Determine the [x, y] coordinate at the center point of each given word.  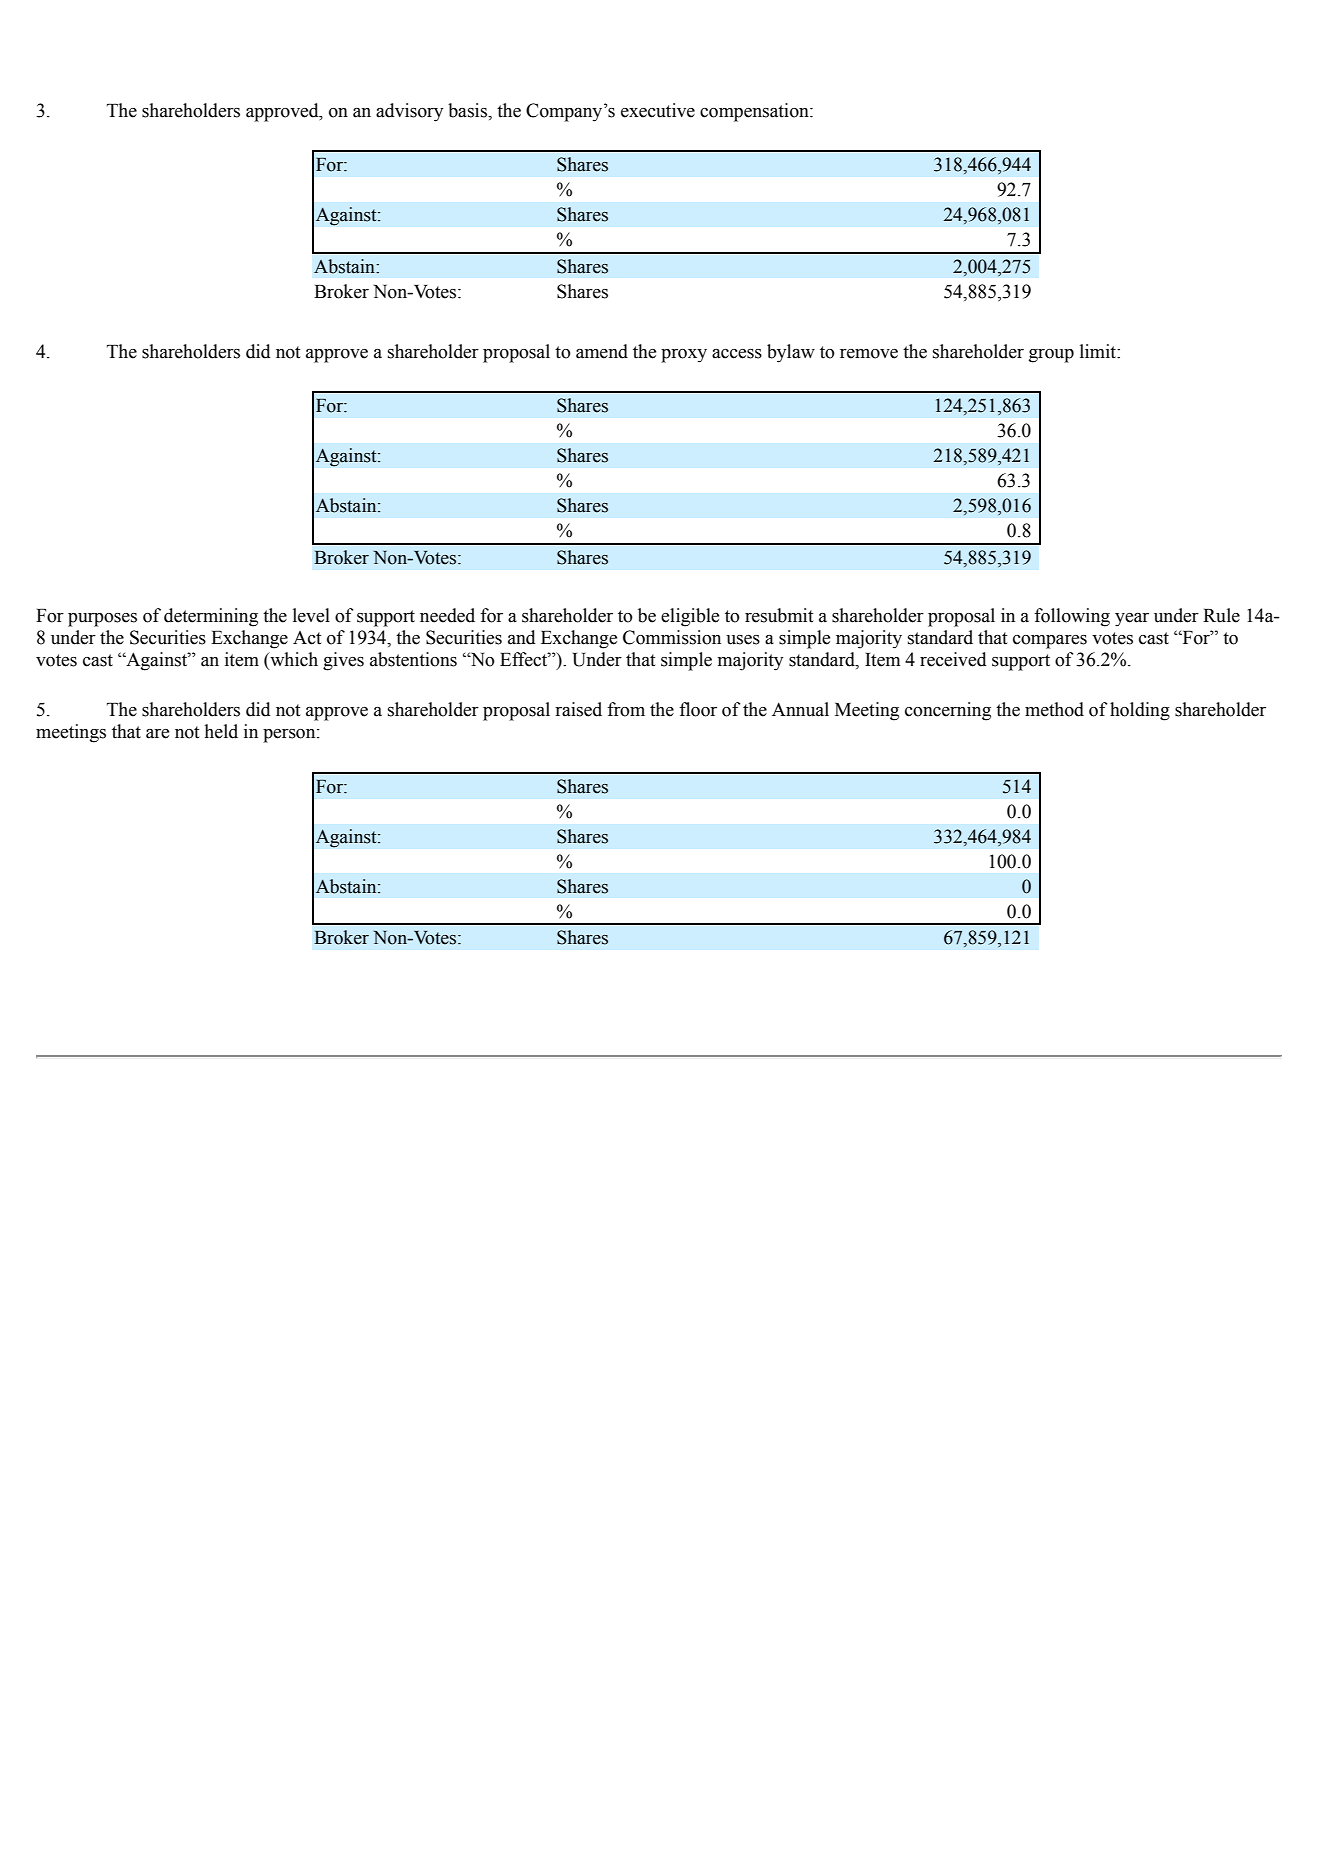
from [626, 709]
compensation [755, 112]
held [221, 731]
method [1054, 709]
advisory [409, 112]
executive [658, 110]
